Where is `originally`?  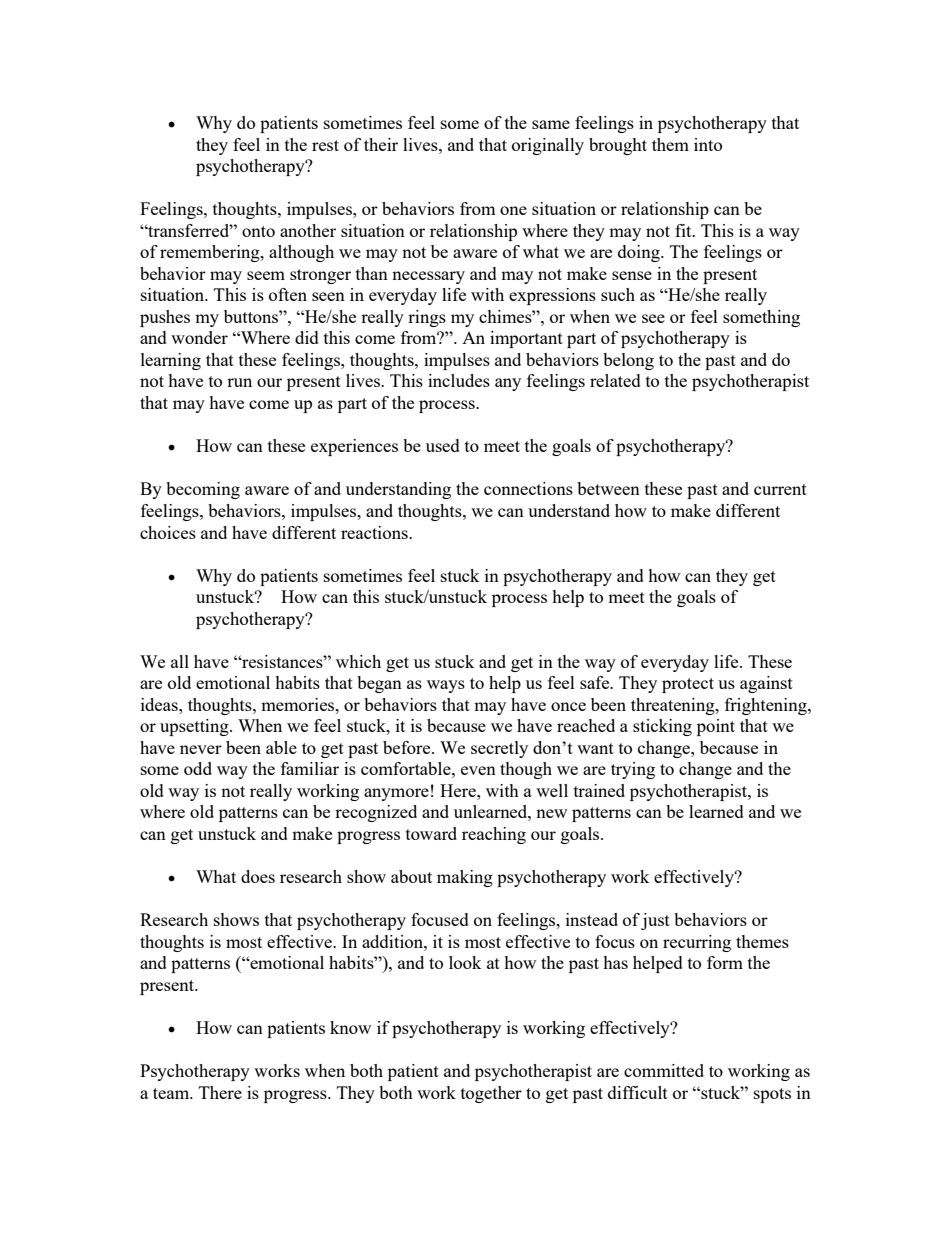
originally is located at coordinates (548, 146).
